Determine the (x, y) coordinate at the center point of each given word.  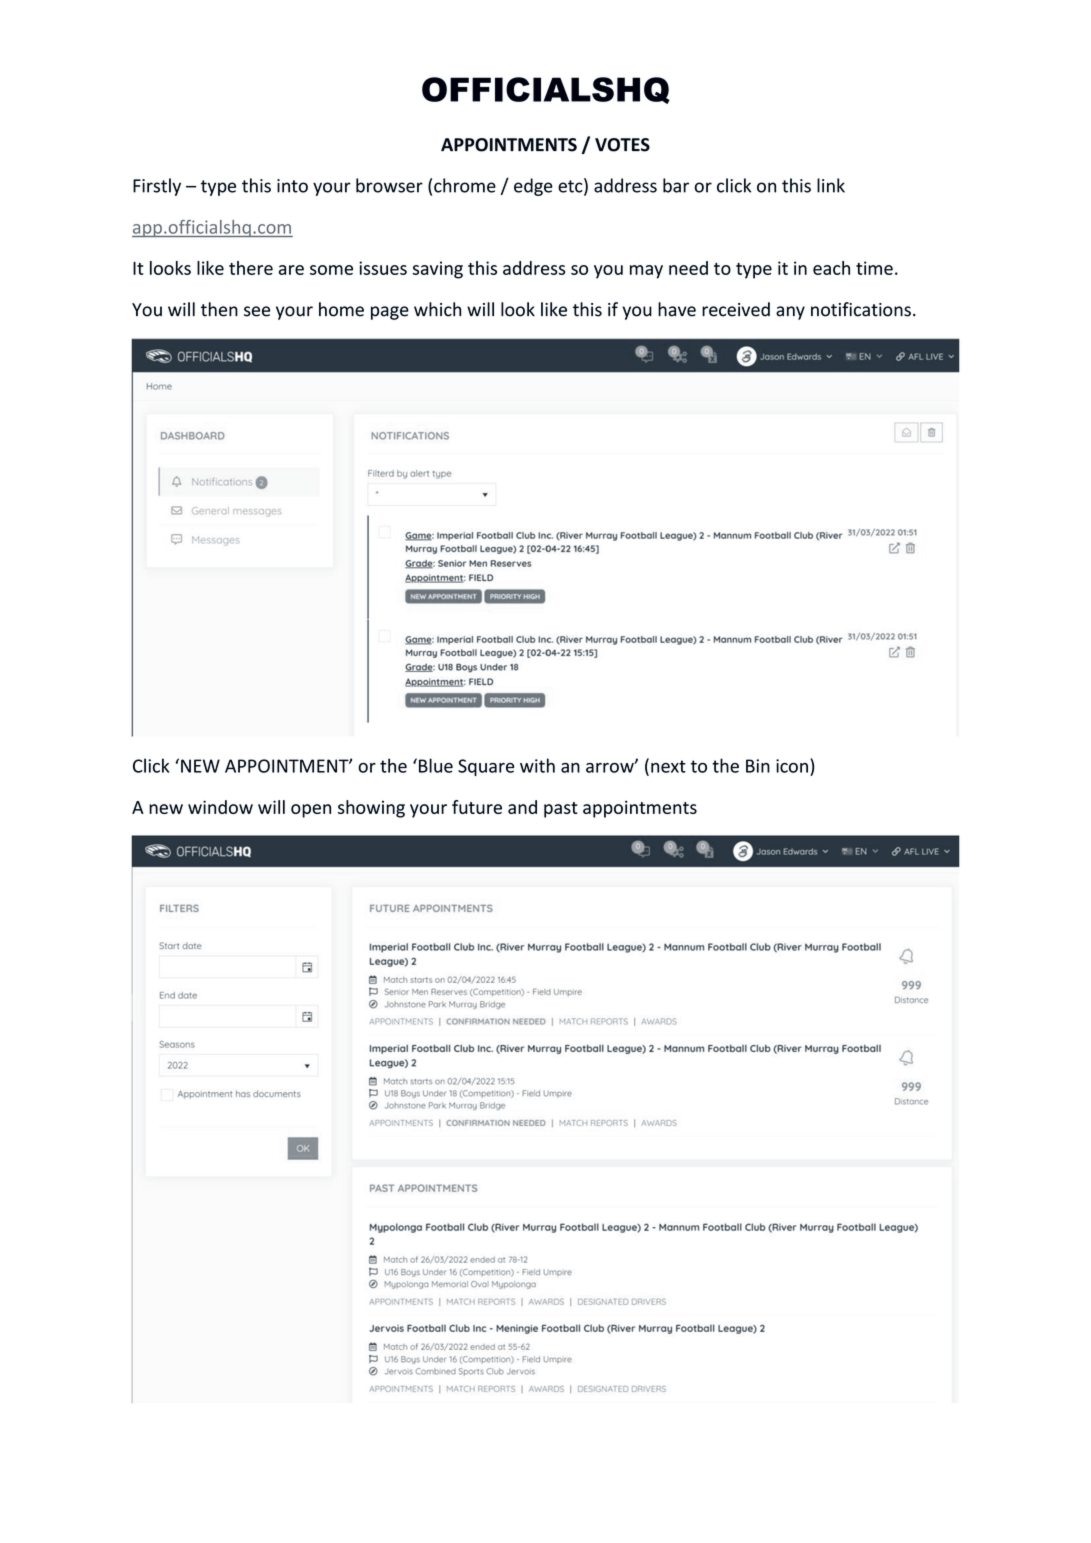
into (292, 186)
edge (533, 187)
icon (792, 766)
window (220, 807)
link (831, 185)
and (522, 807)
